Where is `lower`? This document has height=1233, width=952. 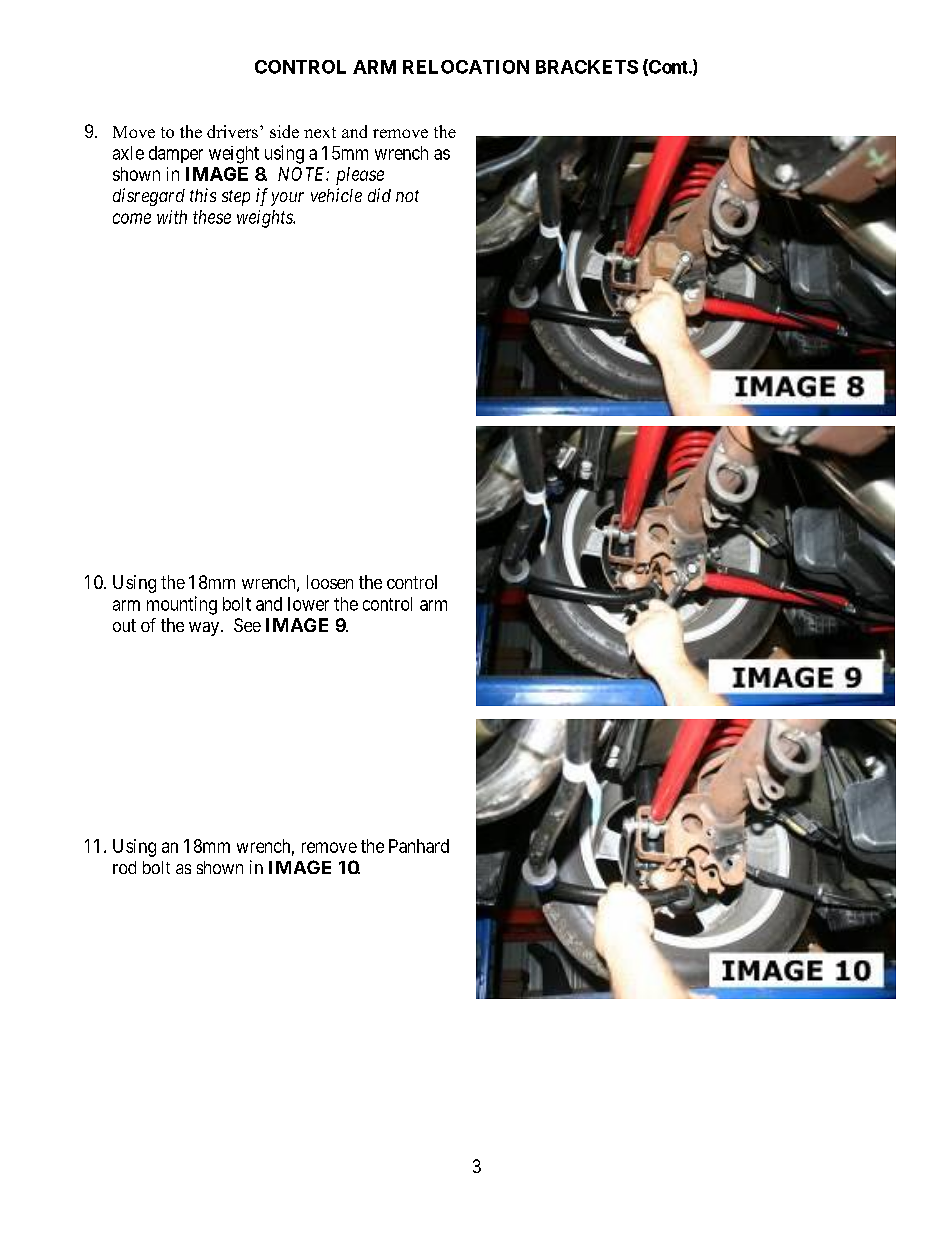
lower is located at coordinates (308, 604).
